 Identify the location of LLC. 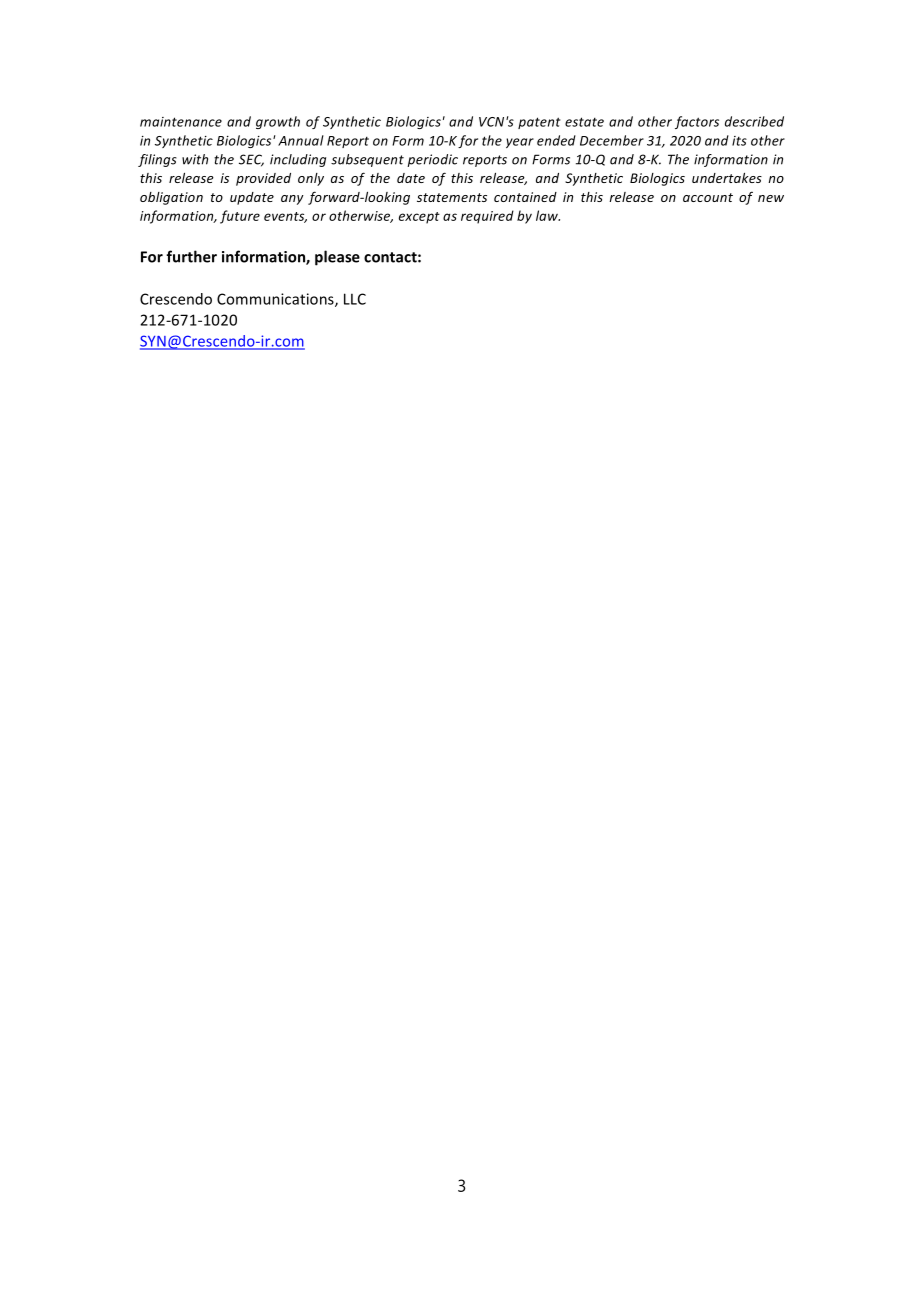
(355, 299).
